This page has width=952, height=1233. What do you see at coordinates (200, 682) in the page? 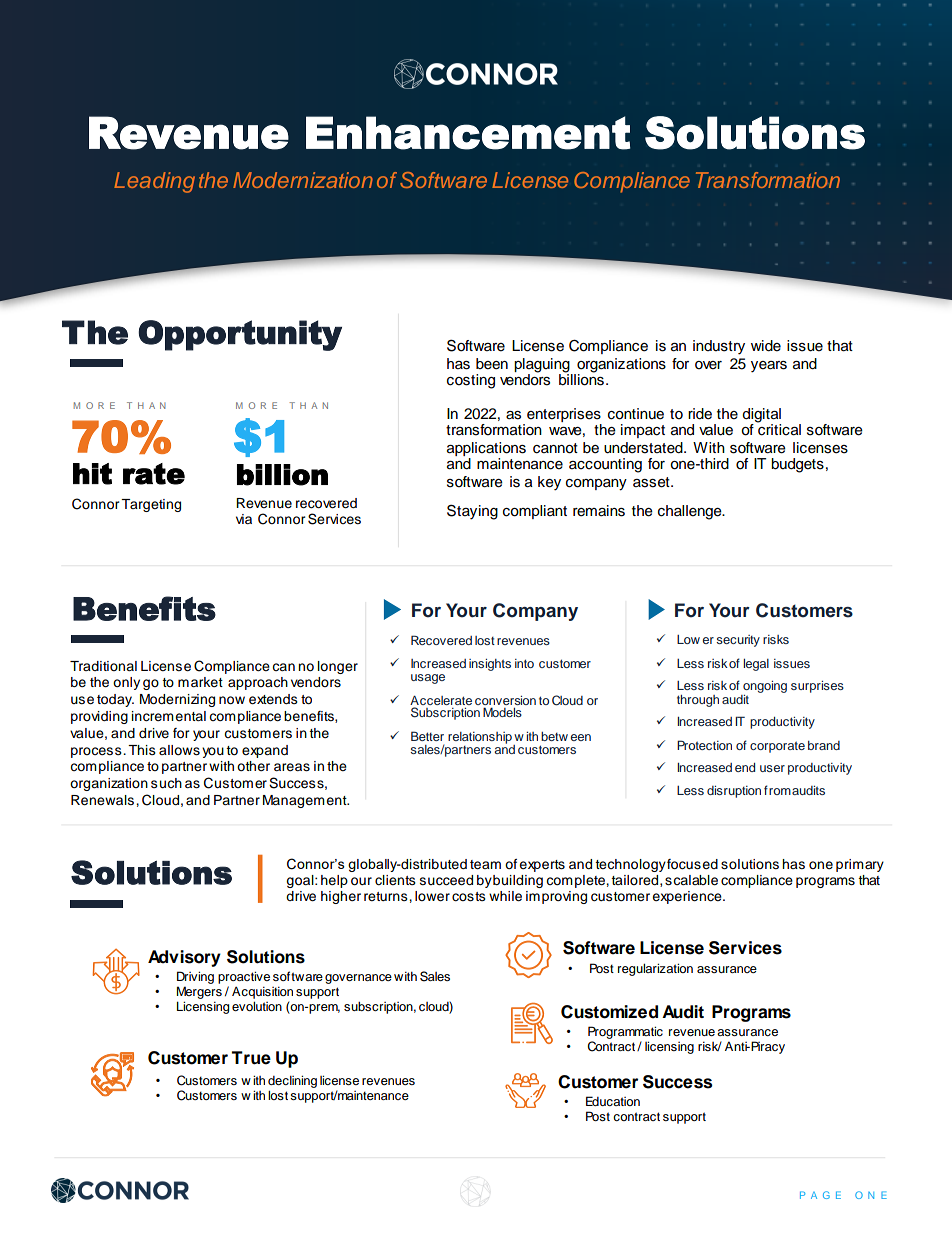
I see `market` at bounding box center [200, 682].
